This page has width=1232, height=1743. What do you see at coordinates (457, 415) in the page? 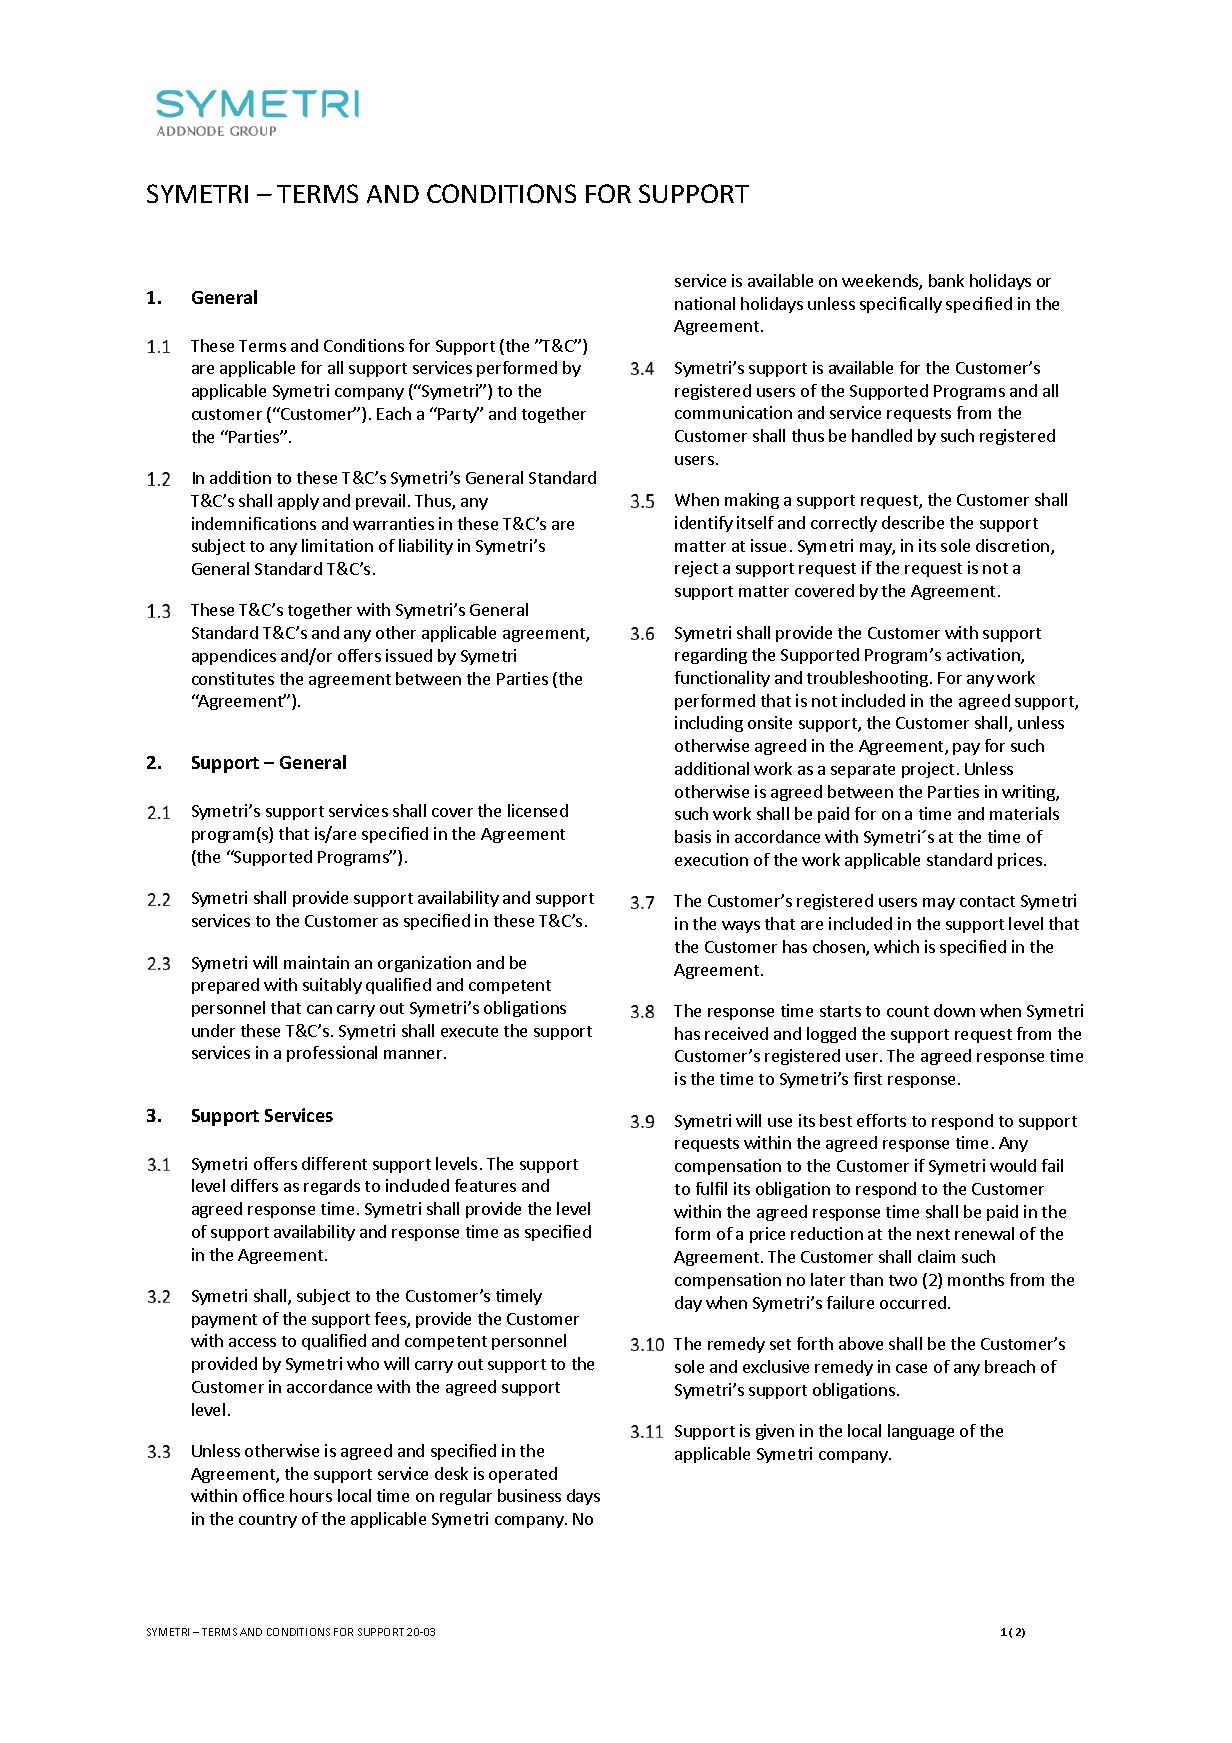
I see `Party` at bounding box center [457, 415].
